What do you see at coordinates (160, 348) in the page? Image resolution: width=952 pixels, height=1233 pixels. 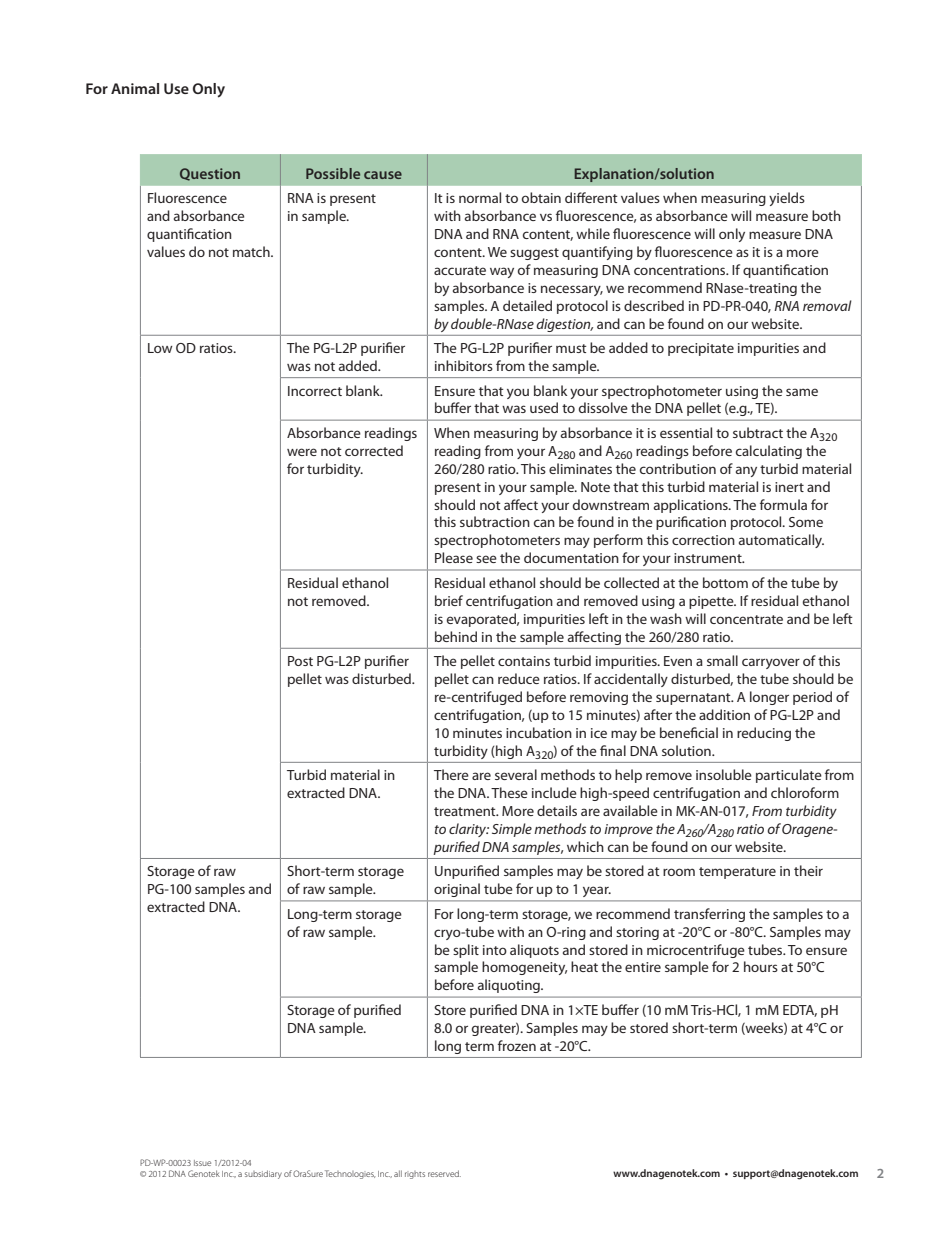 I see `Low` at bounding box center [160, 348].
